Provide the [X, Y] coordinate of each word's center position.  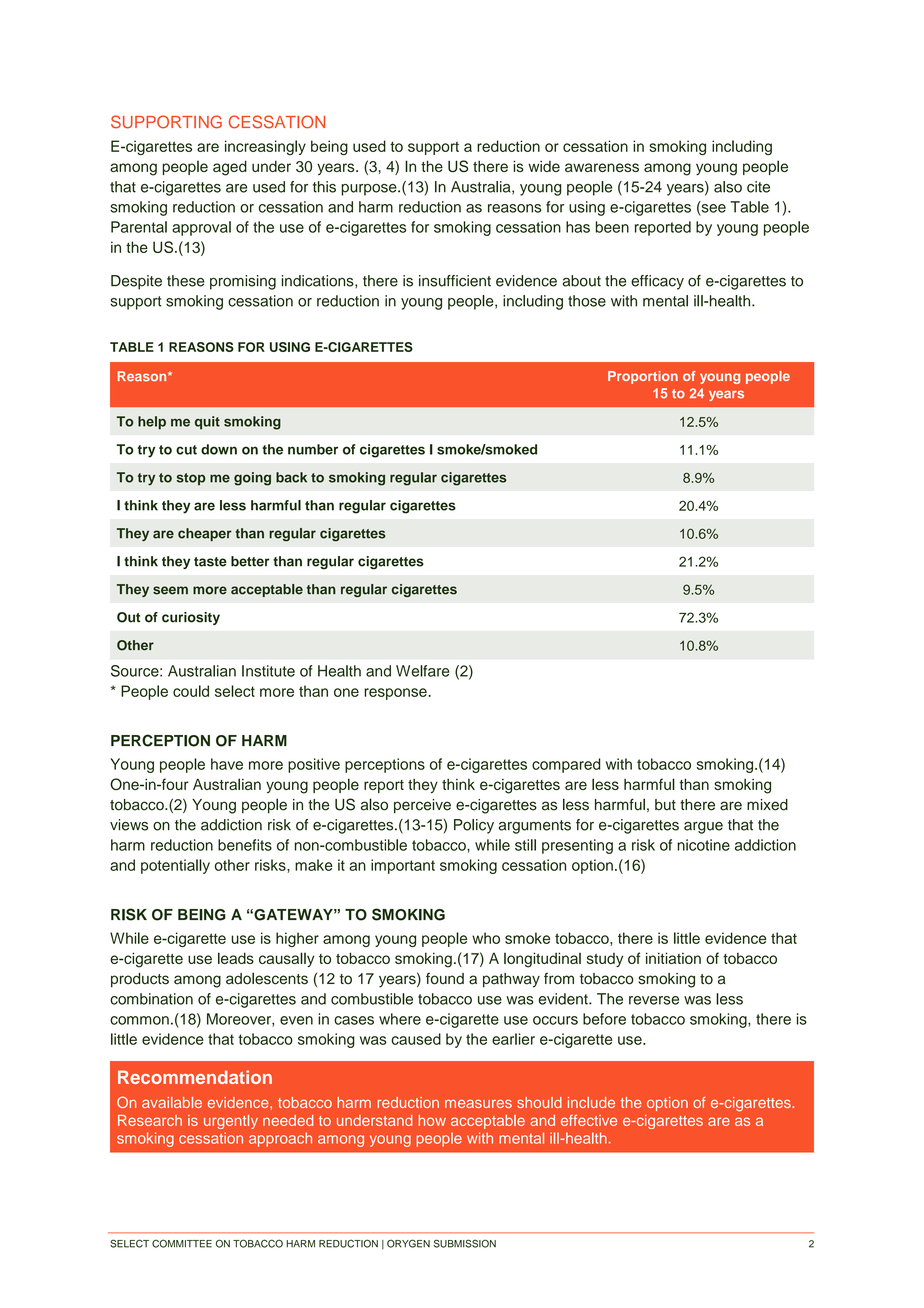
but [665, 805]
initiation [673, 958]
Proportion [643, 377]
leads [236, 958]
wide [544, 166]
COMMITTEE [182, 1243]
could [191, 691]
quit [207, 423]
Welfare [422, 671]
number [313, 449]
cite [758, 187]
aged [230, 168]
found [445, 978]
